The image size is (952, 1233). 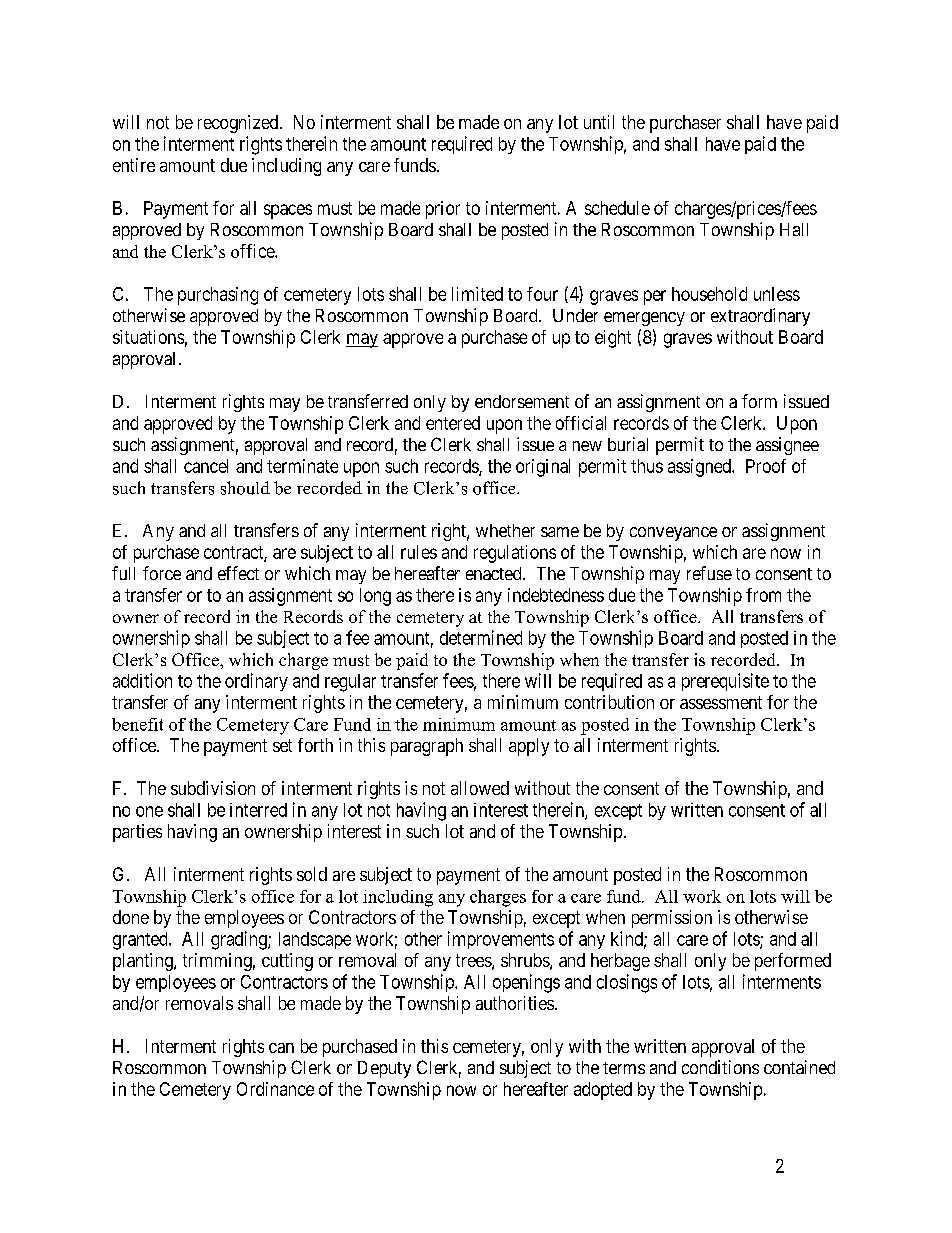 I want to click on Deputy, so click(x=384, y=1069).
